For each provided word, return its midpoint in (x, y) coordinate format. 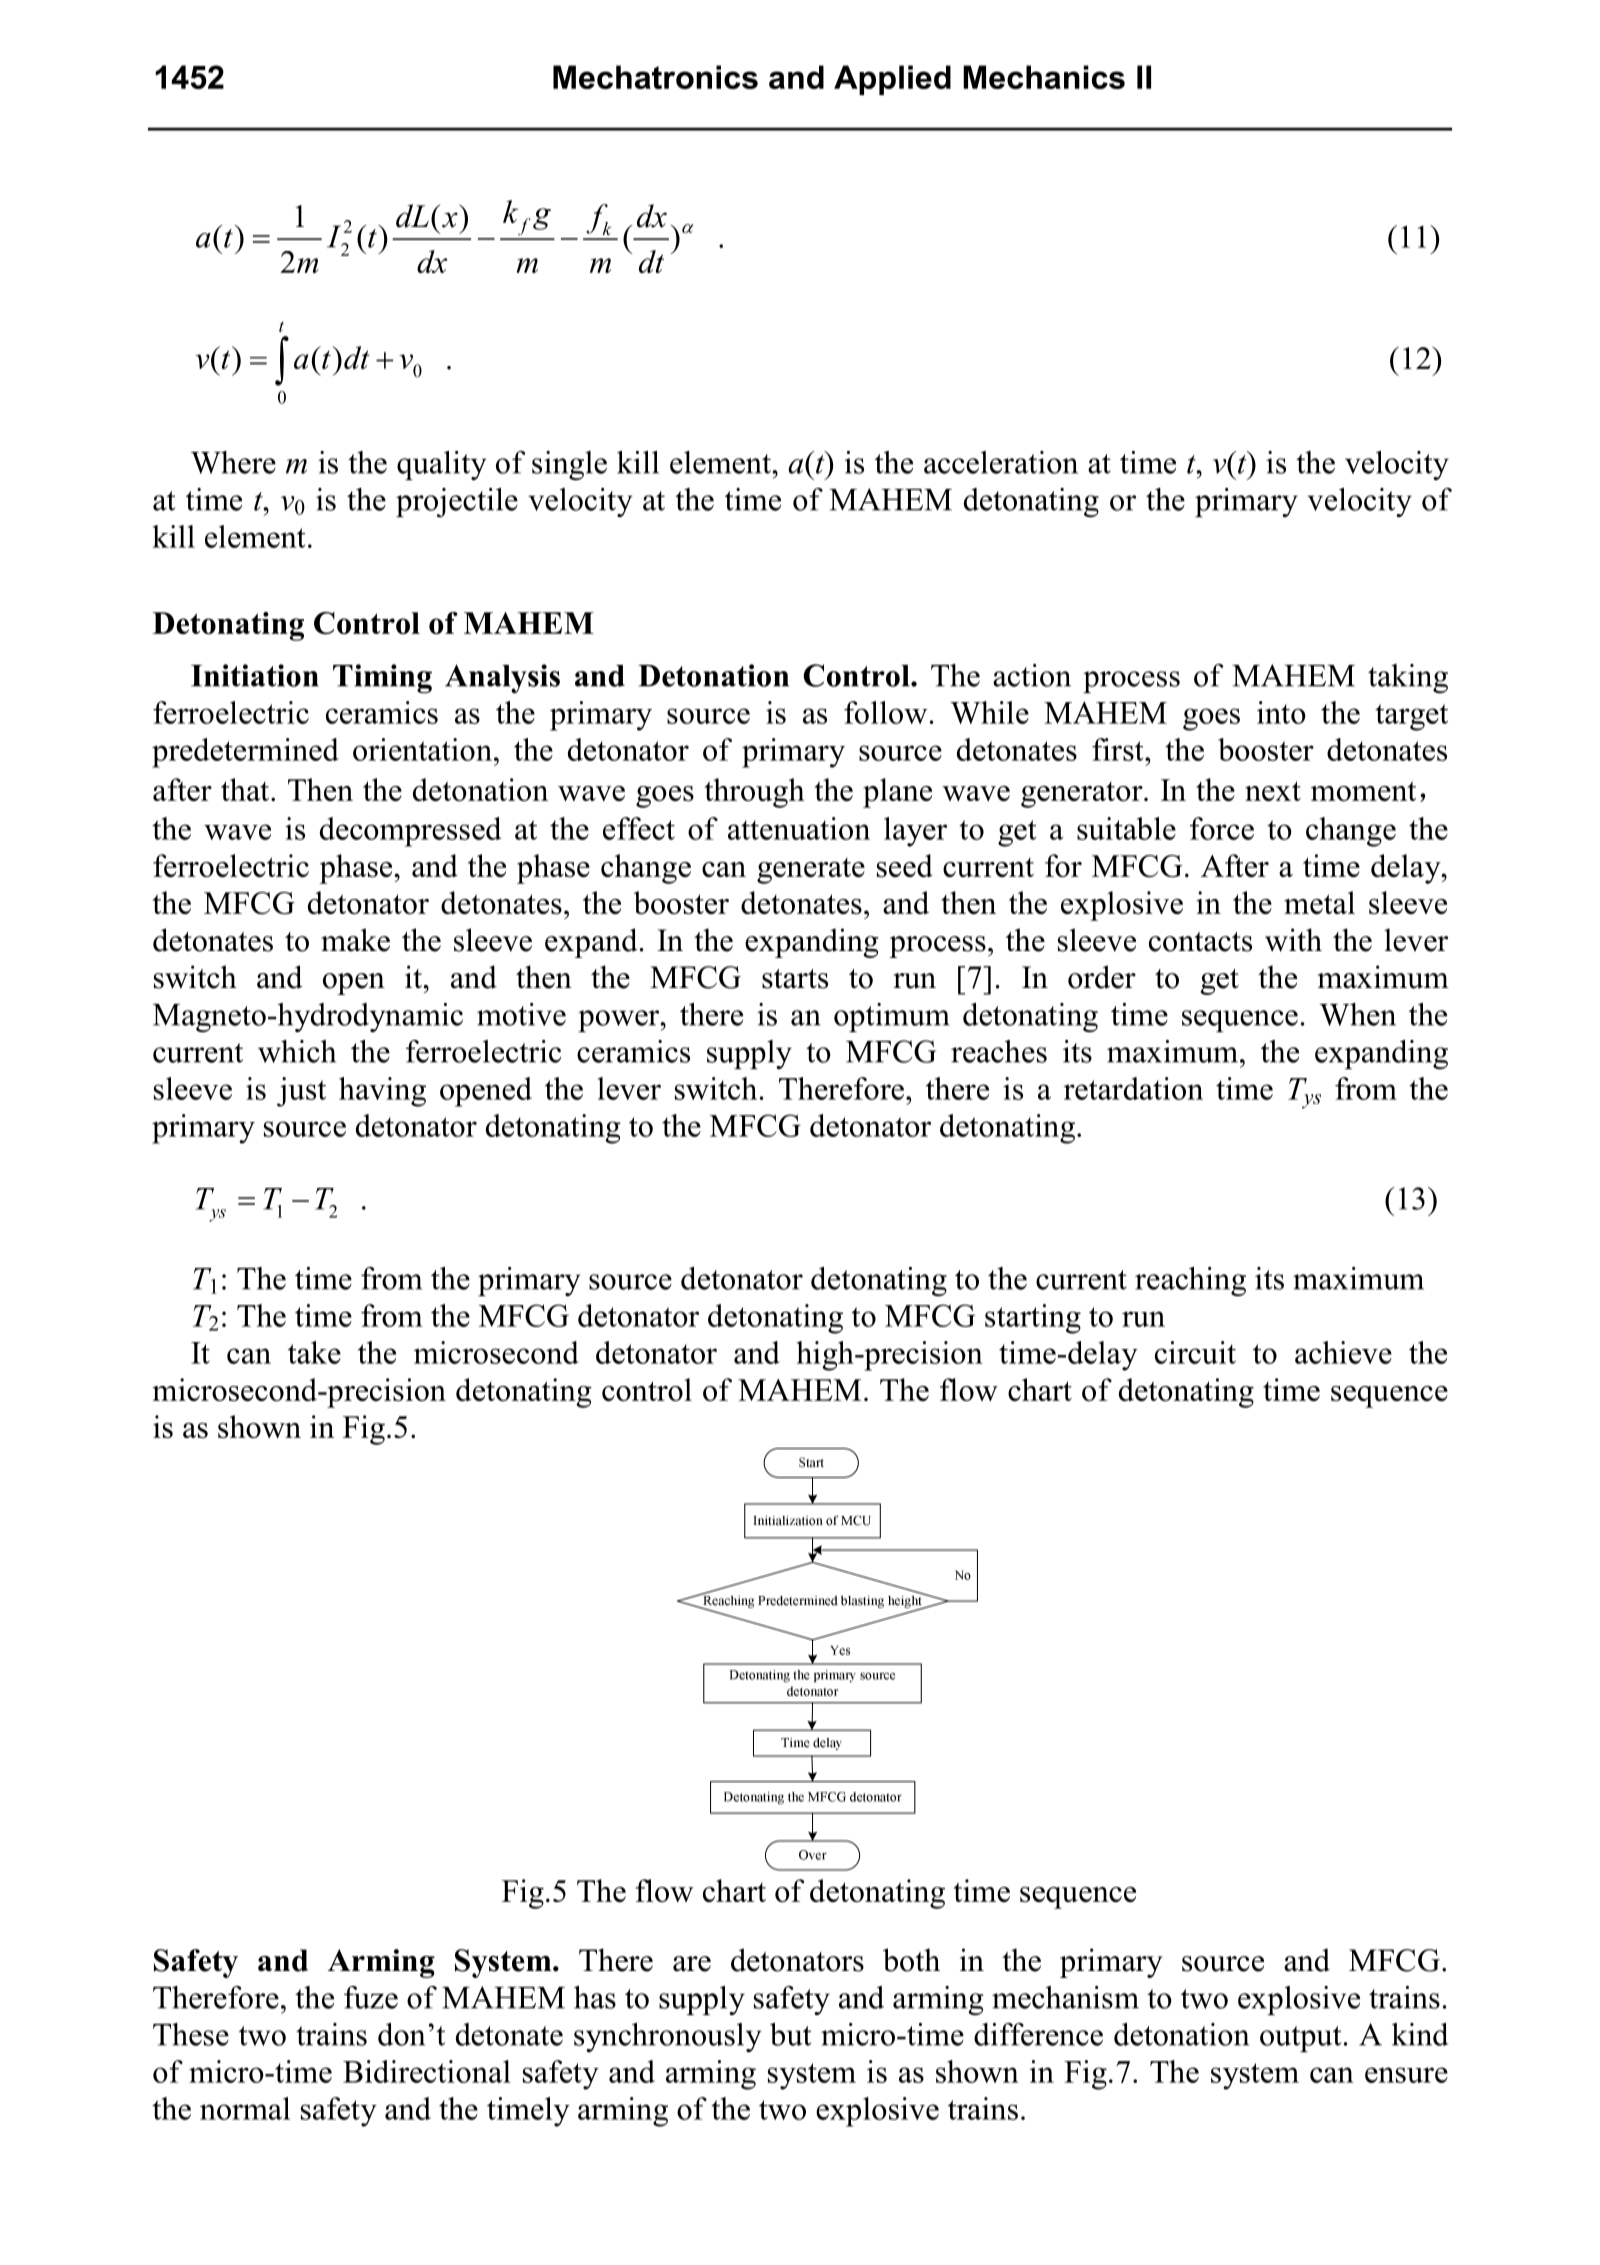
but (791, 2034)
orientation (422, 749)
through (755, 793)
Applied (892, 80)
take (314, 1352)
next (1273, 791)
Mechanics (1044, 77)
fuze (371, 1997)
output (1301, 2039)
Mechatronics (655, 77)
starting (1033, 1319)
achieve (1343, 1352)
